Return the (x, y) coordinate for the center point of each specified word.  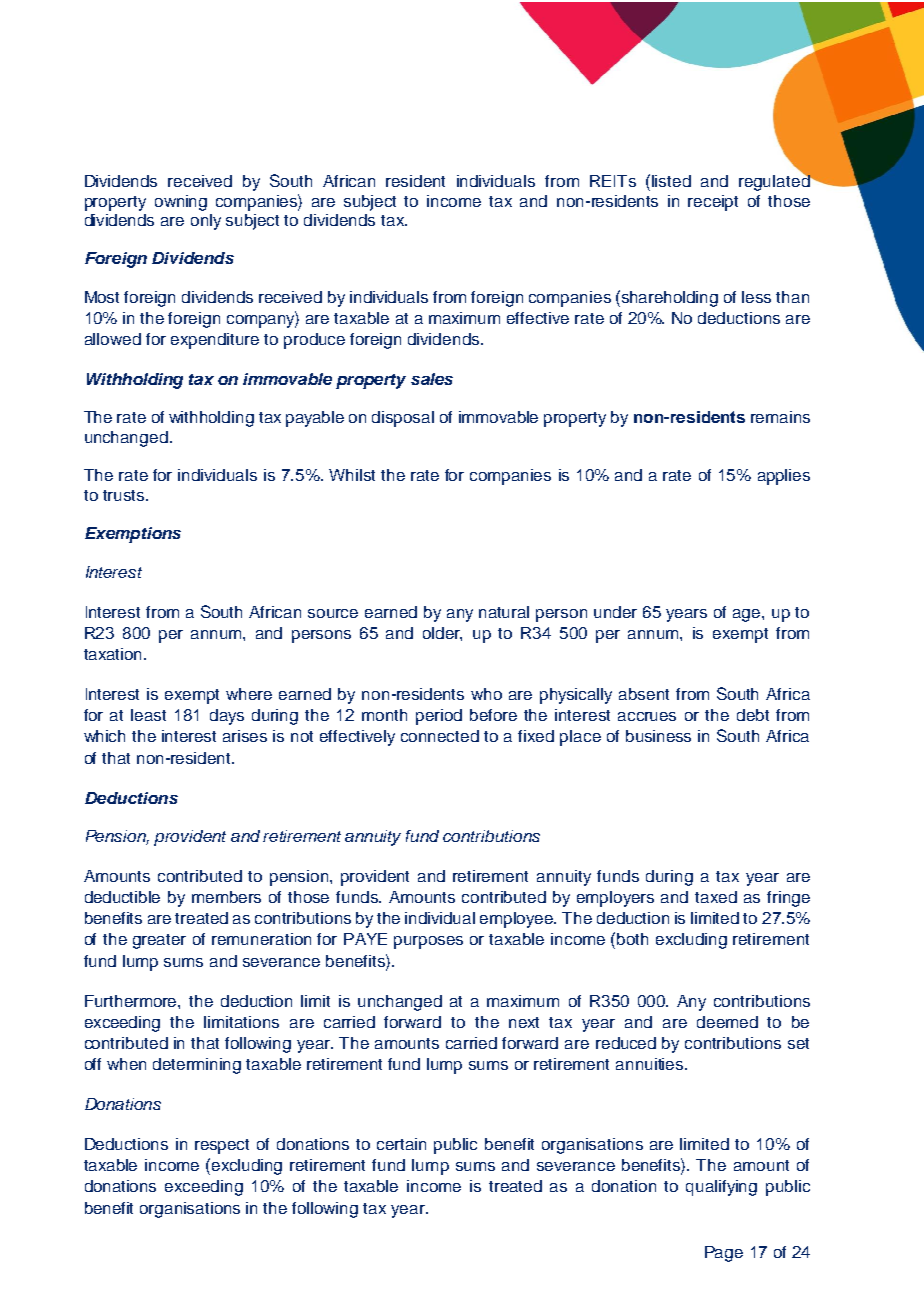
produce (314, 341)
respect (222, 1146)
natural (504, 612)
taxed (716, 897)
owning (181, 203)
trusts (125, 495)
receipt (713, 203)
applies (784, 477)
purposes (428, 942)
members (226, 897)
